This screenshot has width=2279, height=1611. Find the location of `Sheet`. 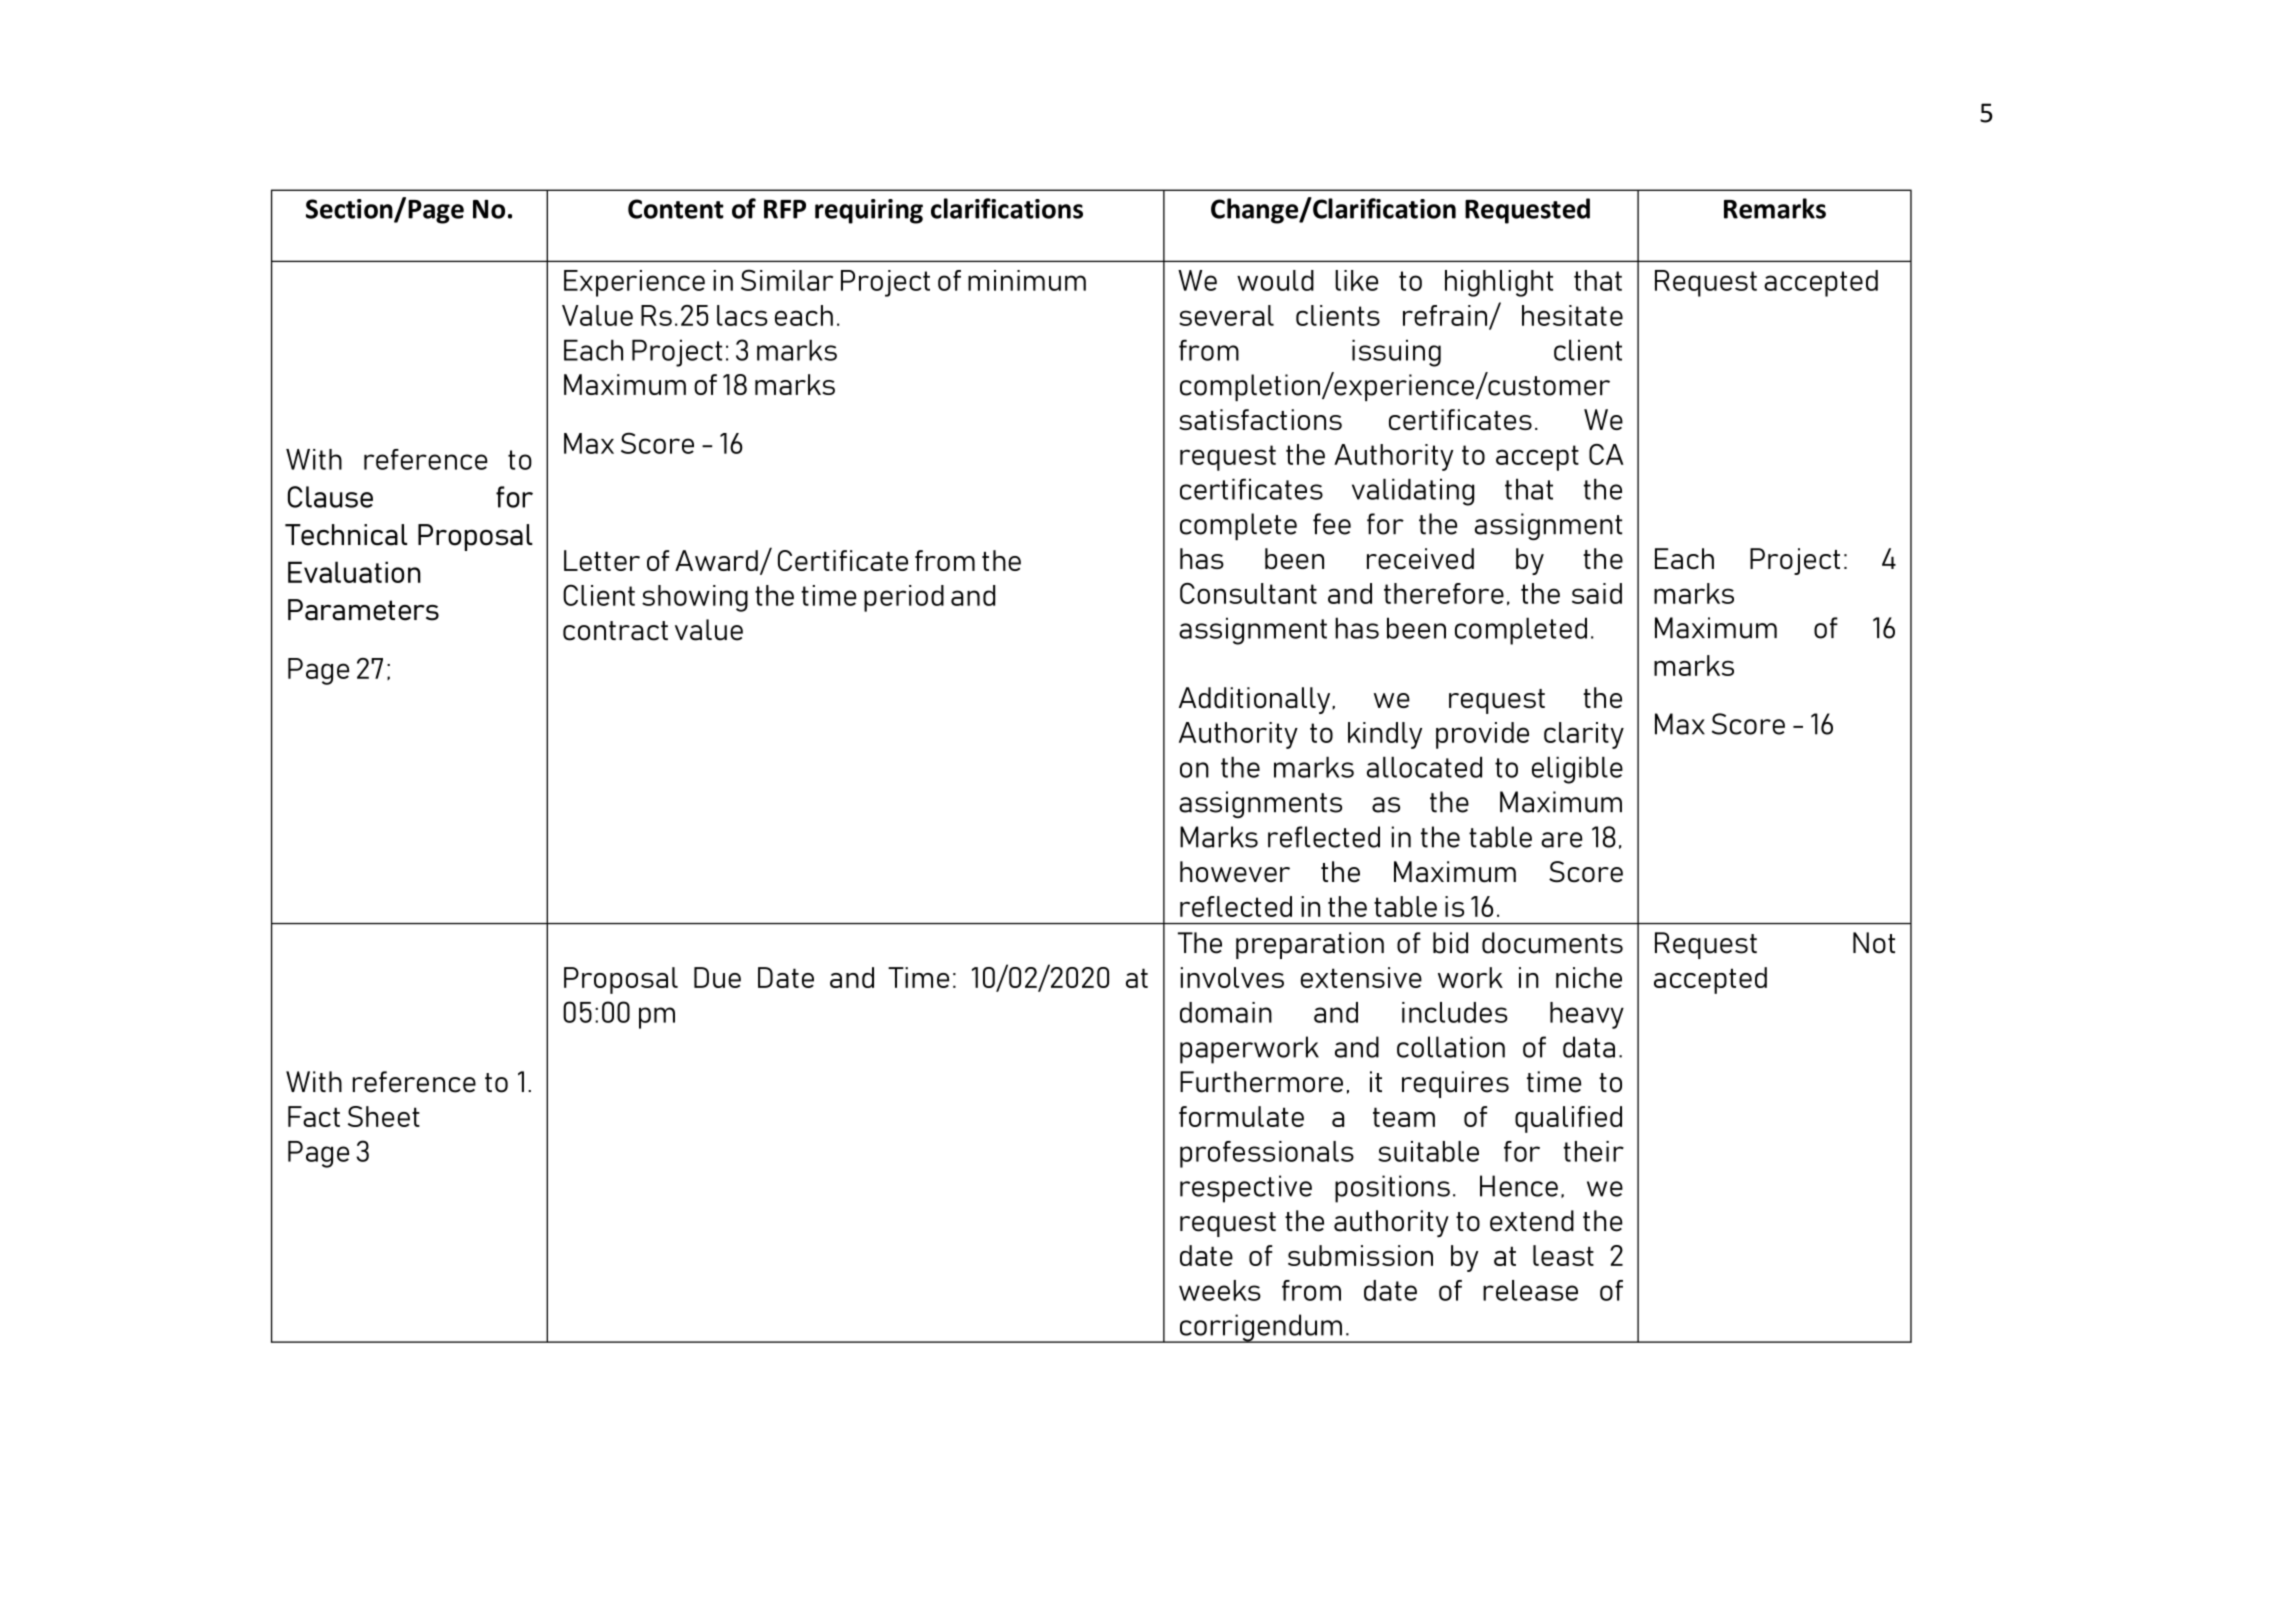

Sheet is located at coordinates (384, 1116).
